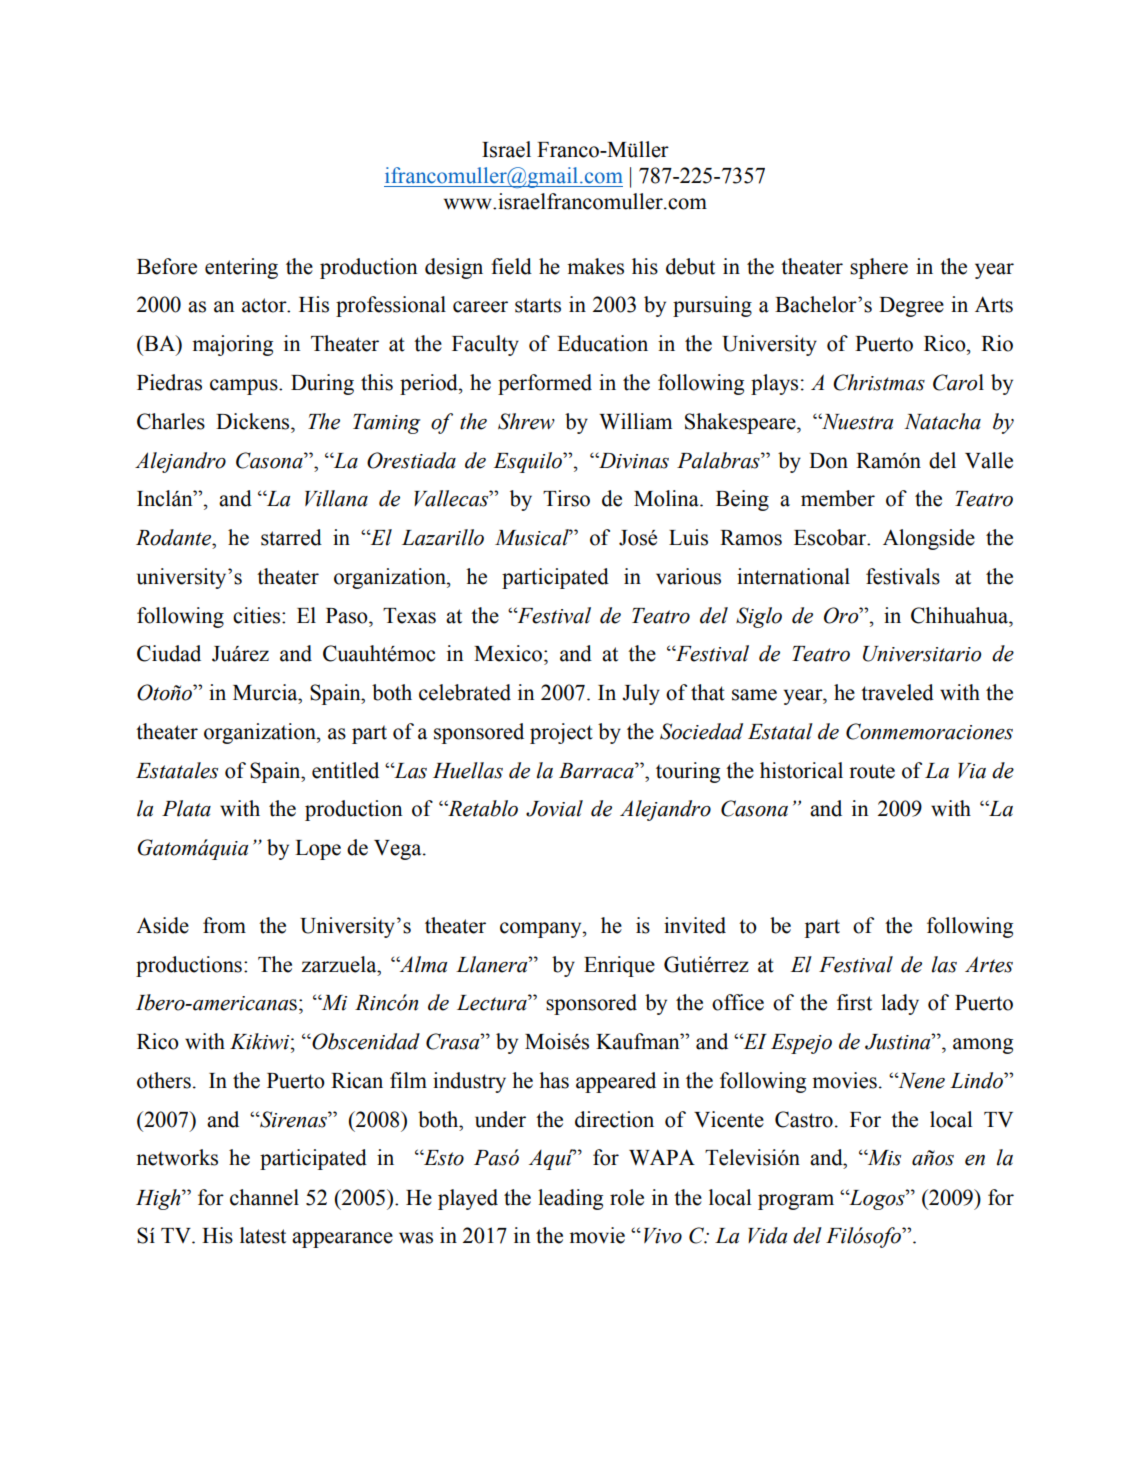 The width and height of the screenshot is (1147, 1484). What do you see at coordinates (256, 615) in the screenshot?
I see `cities` at bounding box center [256, 615].
